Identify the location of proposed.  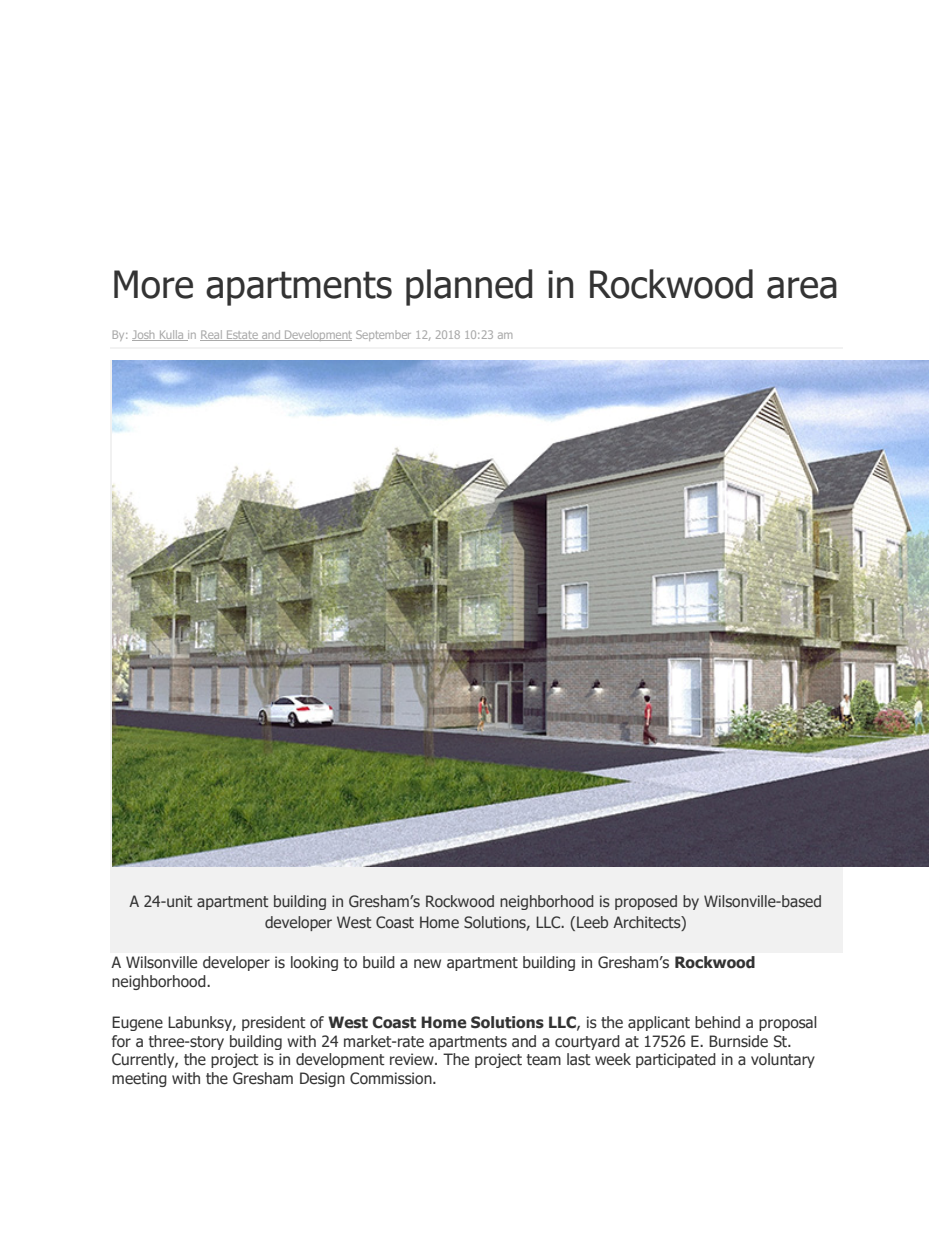
(646, 902).
